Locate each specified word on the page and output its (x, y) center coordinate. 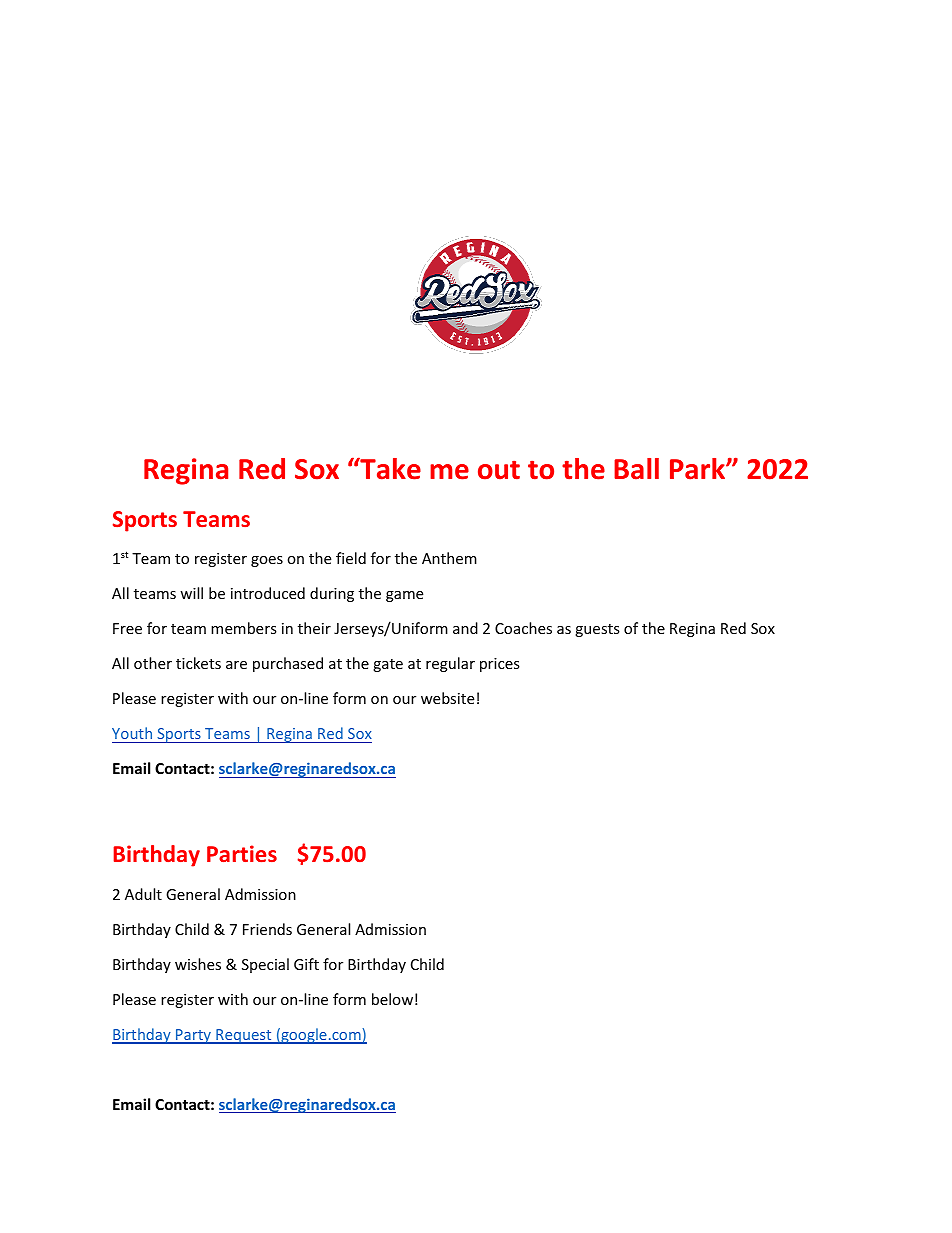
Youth (132, 733)
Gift (306, 964)
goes (267, 561)
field (351, 558)
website (447, 698)
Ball (636, 469)
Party (193, 1036)
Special (265, 965)
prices (500, 665)
